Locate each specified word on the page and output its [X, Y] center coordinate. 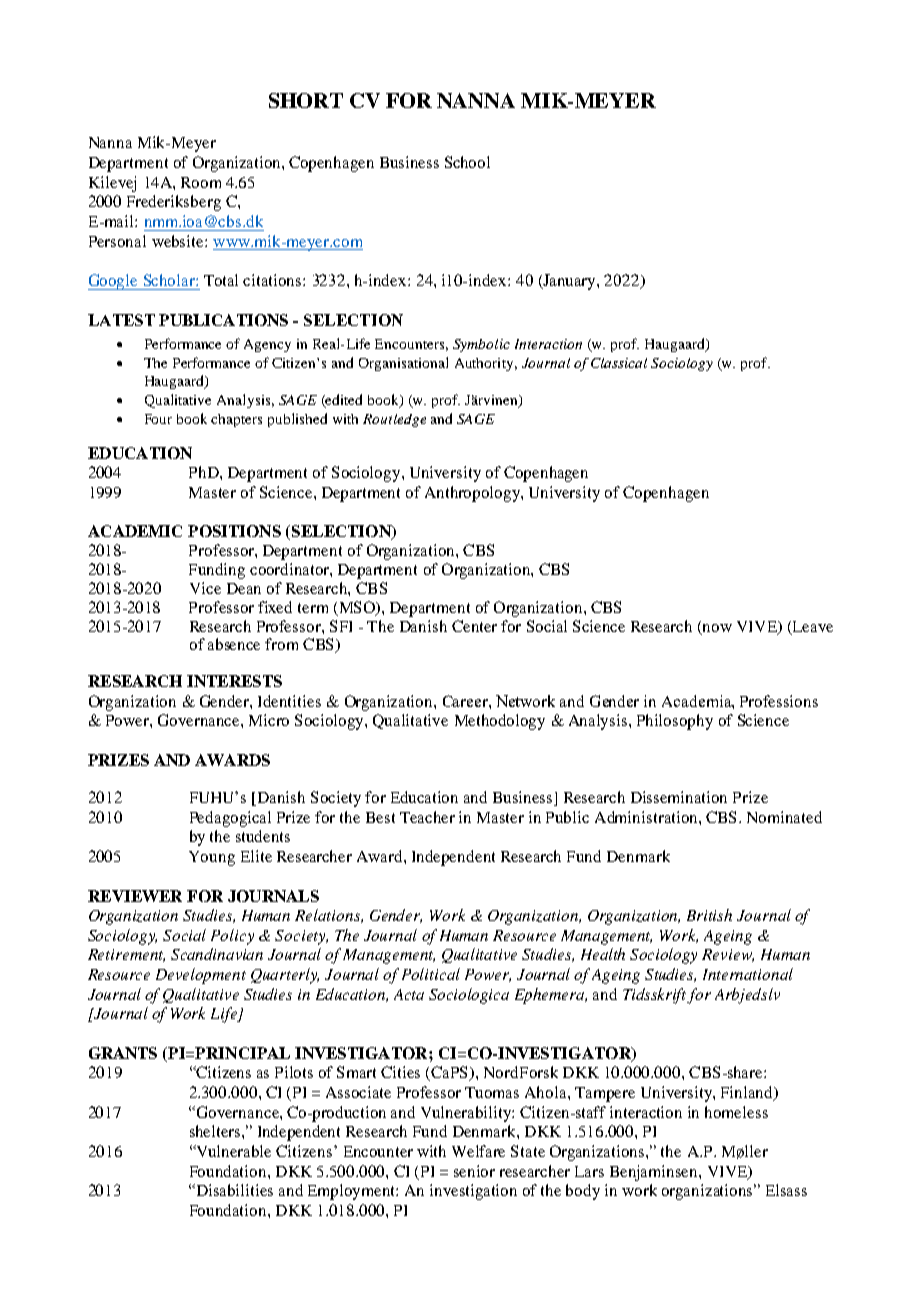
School [467, 162]
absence [234, 644]
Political [431, 974]
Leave [811, 627]
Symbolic [481, 345]
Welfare [478, 1151]
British [709, 915]
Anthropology [473, 494]
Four [158, 419]
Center [474, 626]
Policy [232, 937]
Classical [619, 363]
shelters [216, 1131]
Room [201, 182]
